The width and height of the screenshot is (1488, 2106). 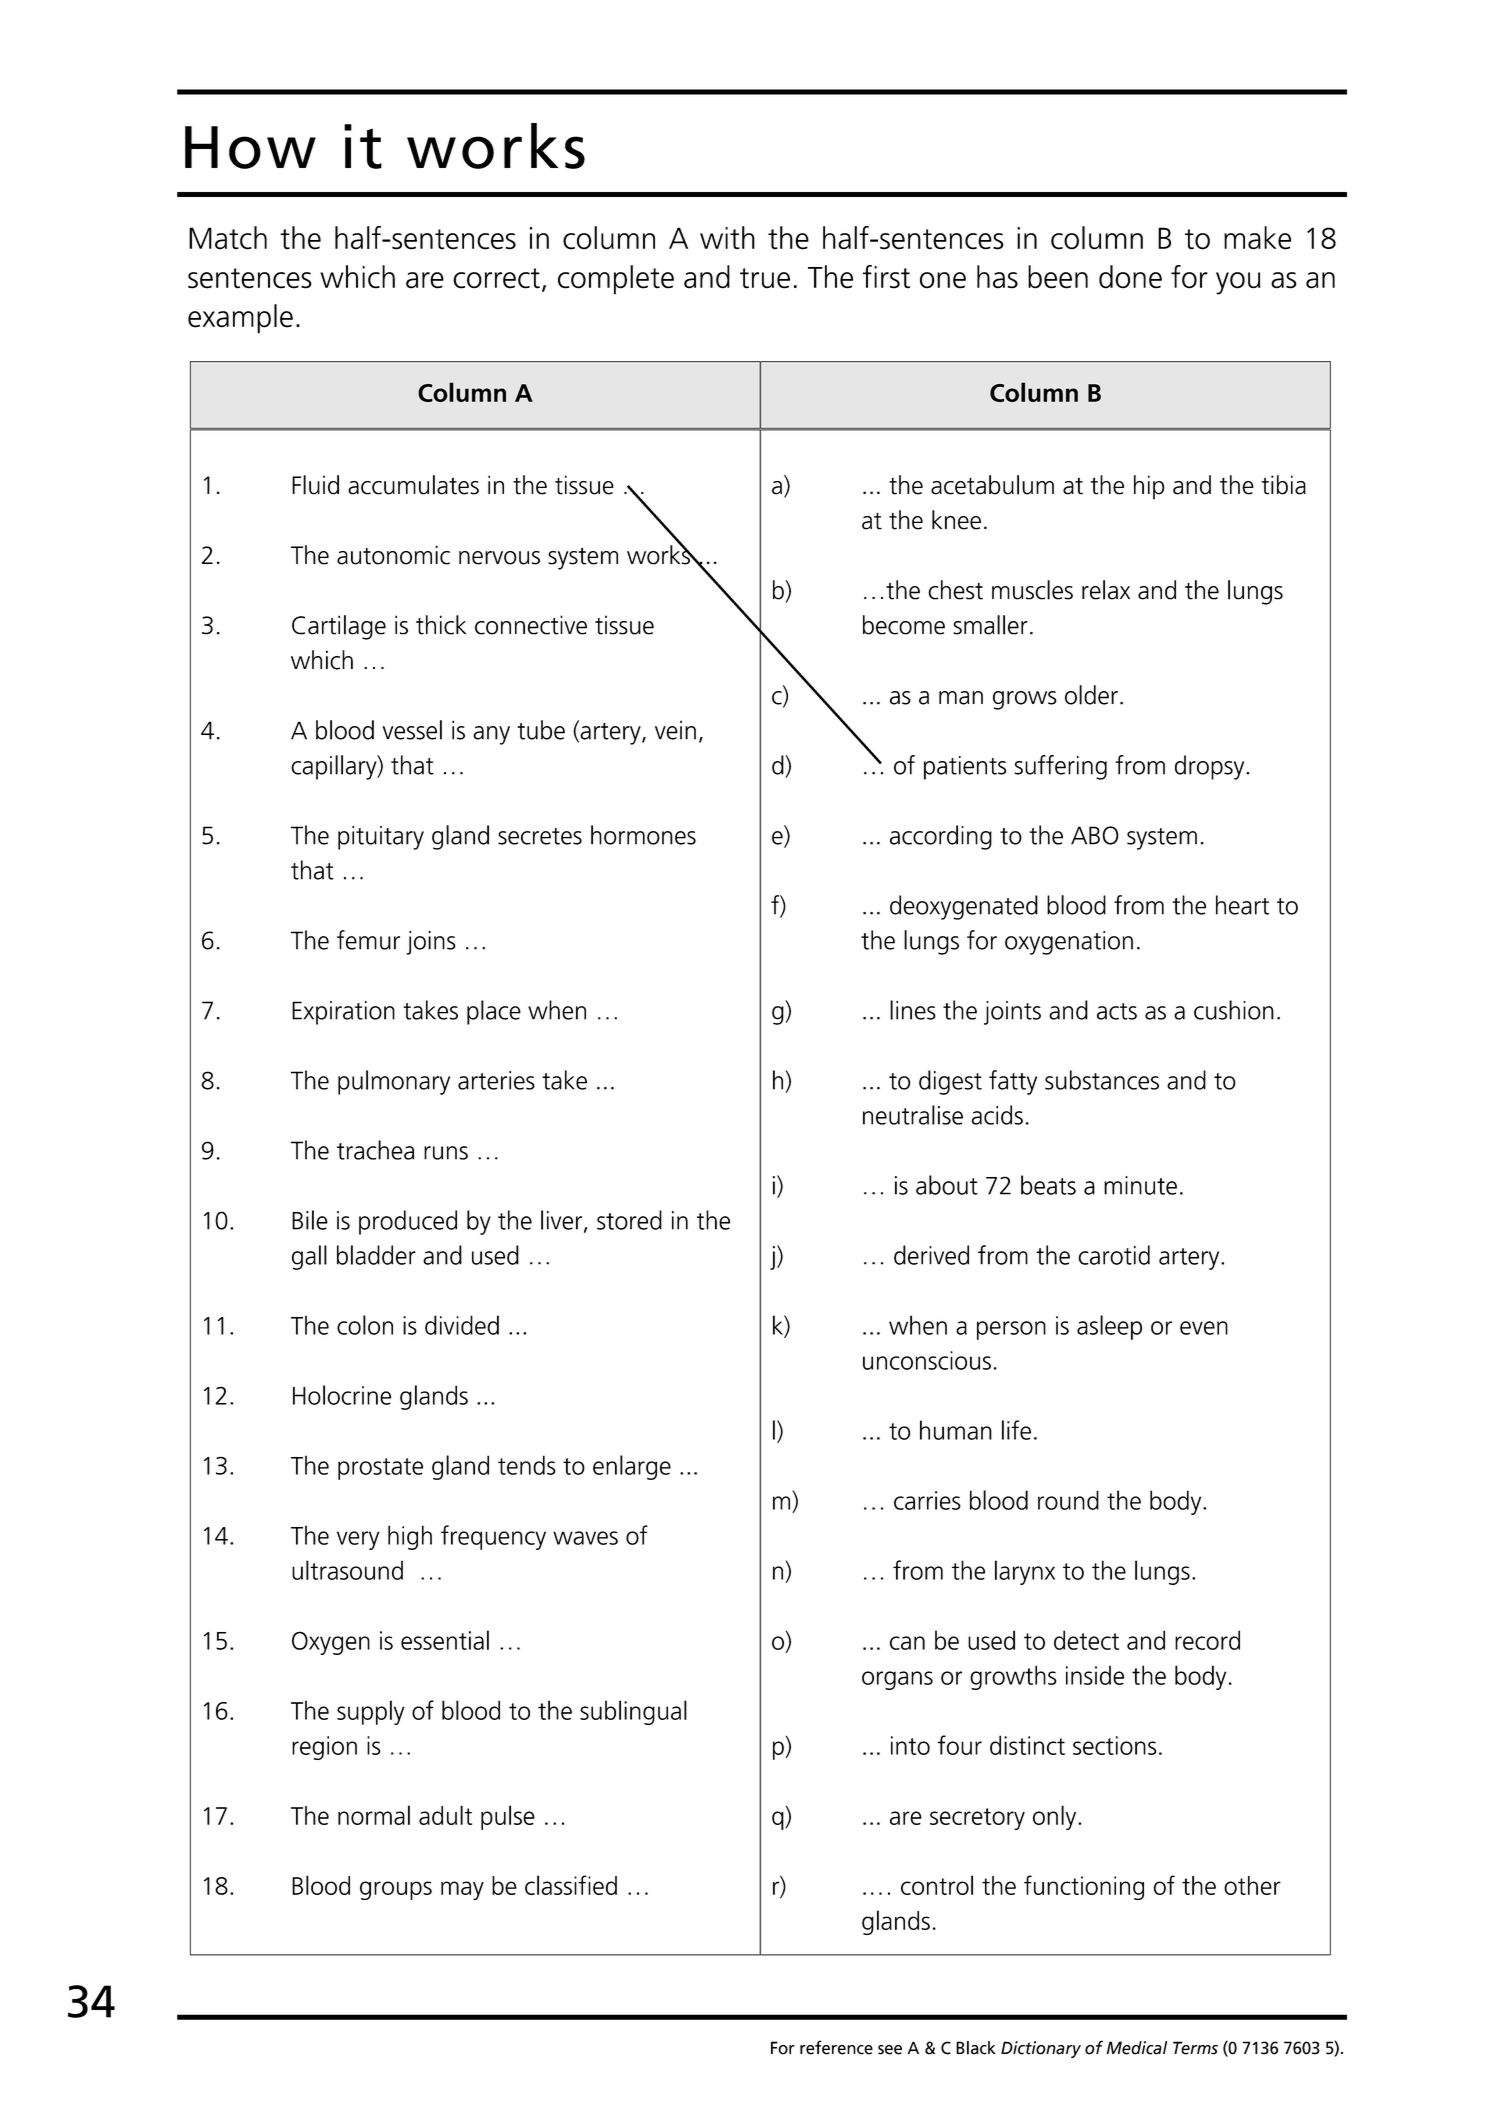 What do you see at coordinates (632, 1467) in the screenshot?
I see `enlarge` at bounding box center [632, 1467].
